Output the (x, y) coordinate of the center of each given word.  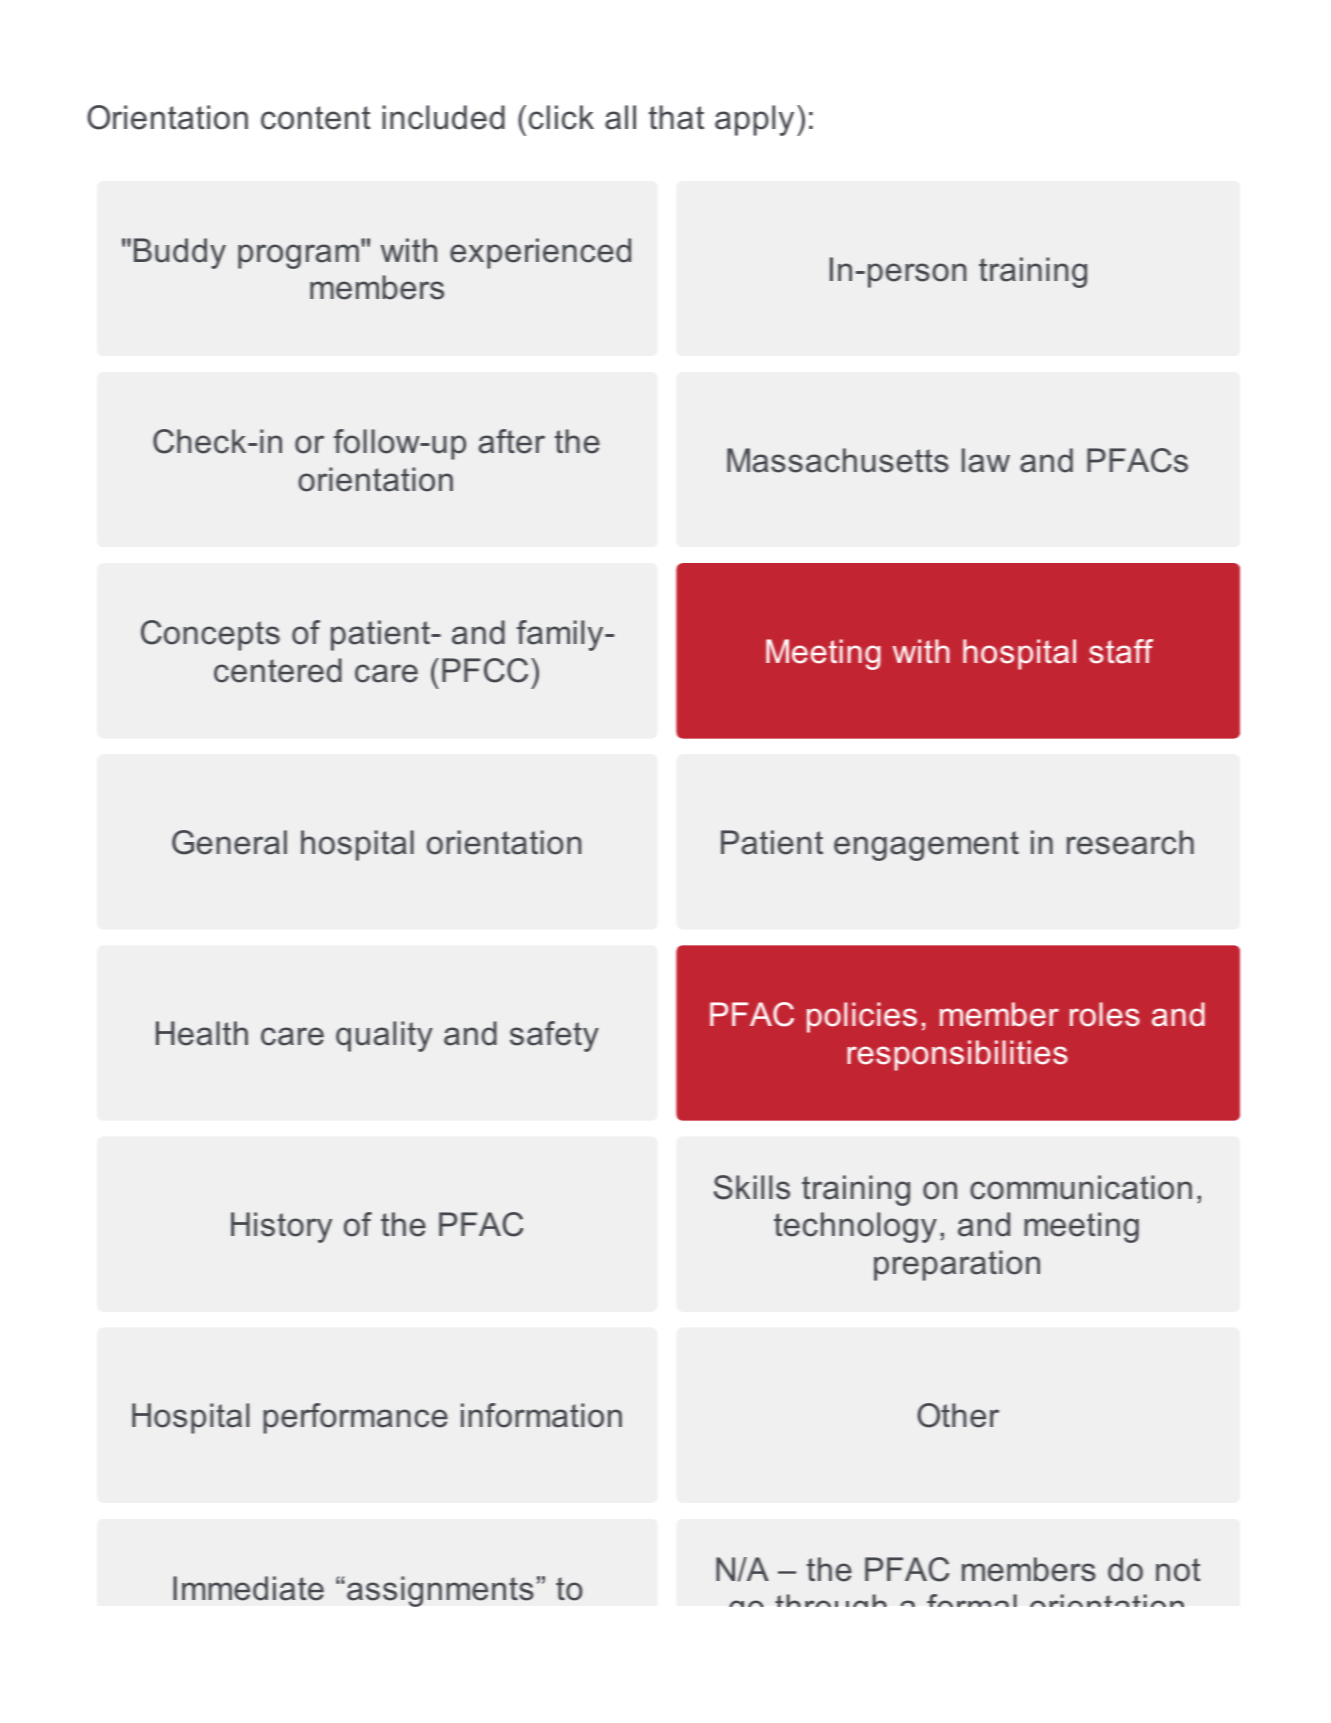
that (676, 117)
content (316, 118)
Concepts (210, 635)
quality (384, 1036)
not (1178, 1570)
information (541, 1415)
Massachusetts (838, 460)
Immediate (248, 1588)
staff (1121, 651)
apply (754, 120)
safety (554, 1036)
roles (1105, 1014)
